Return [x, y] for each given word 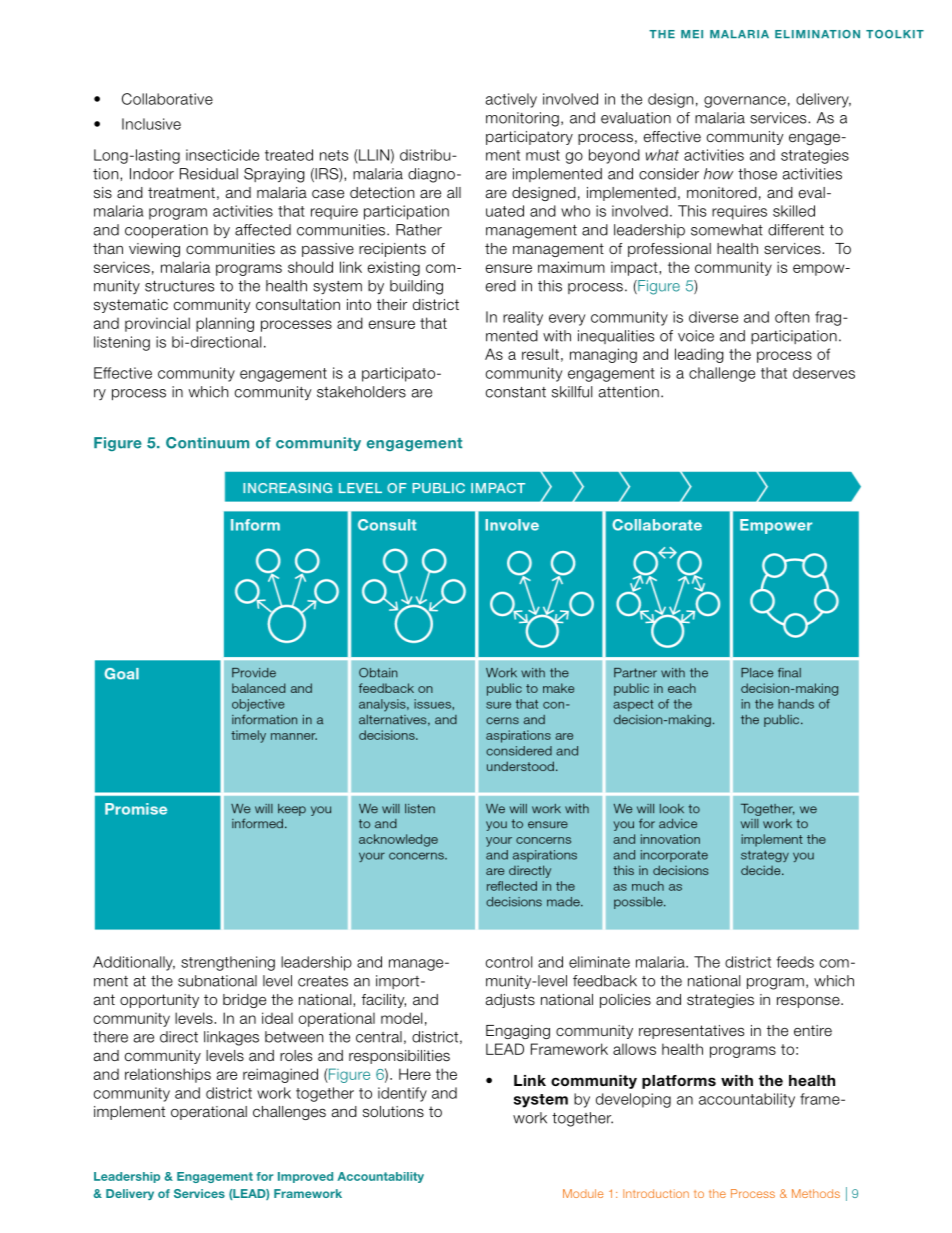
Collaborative [167, 99]
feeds [795, 962]
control [509, 962]
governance [745, 102]
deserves [824, 373]
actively [511, 100]
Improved [305, 1177]
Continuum [207, 443]
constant [516, 392]
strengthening [228, 963]
